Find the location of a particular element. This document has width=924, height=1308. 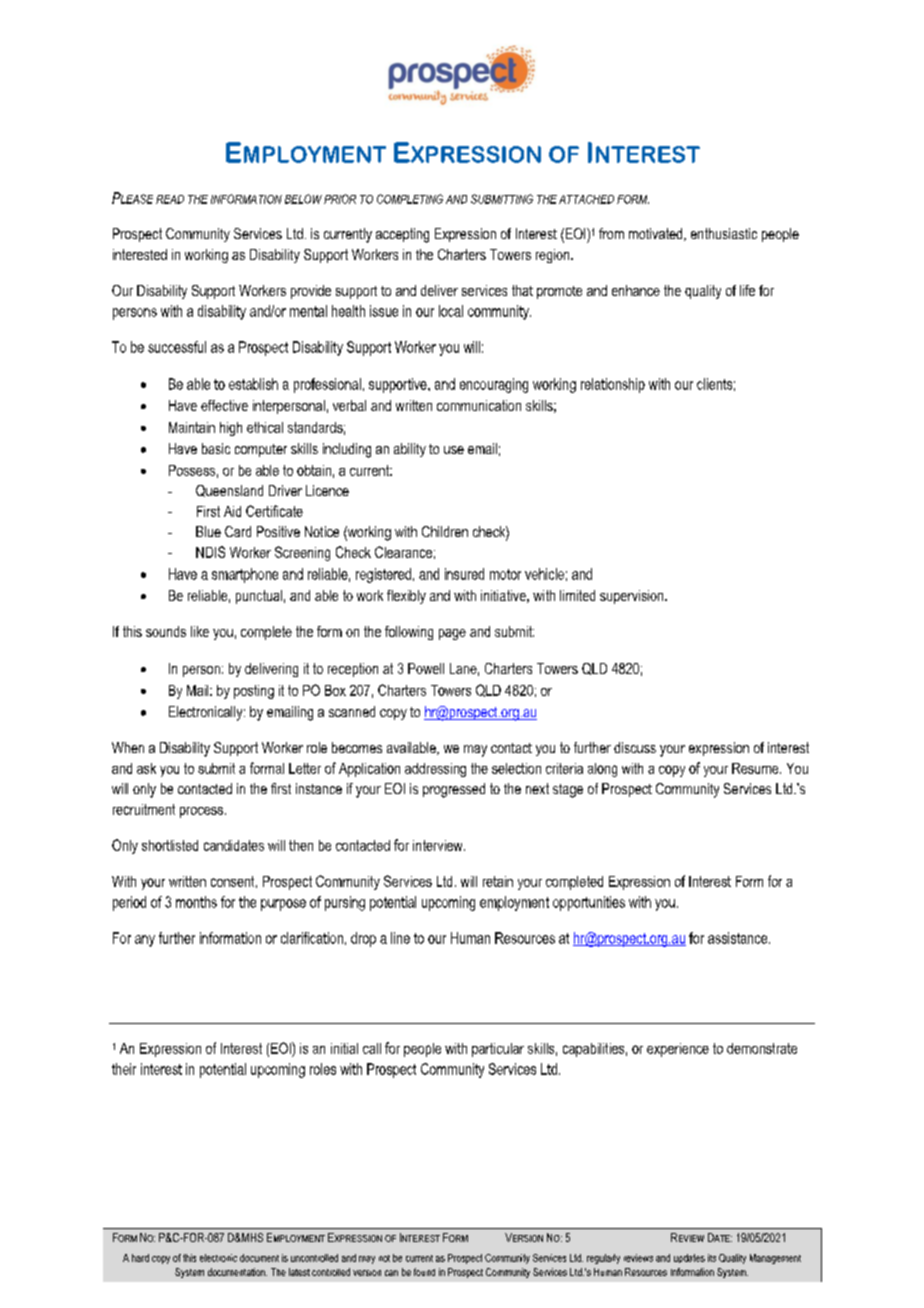

discuss is located at coordinates (635, 747).
